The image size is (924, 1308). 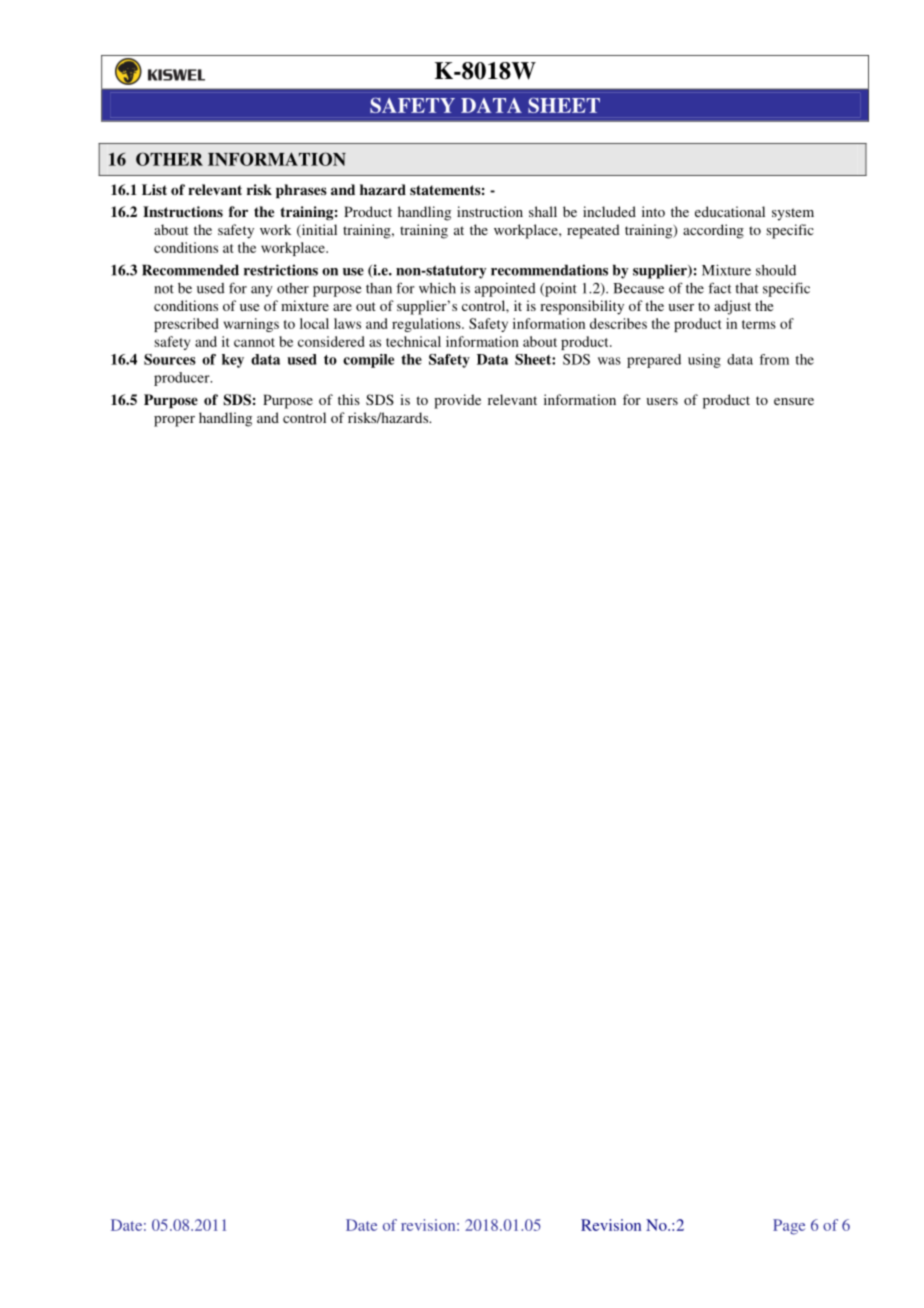 What do you see at coordinates (174, 421) in the screenshot?
I see `proper` at bounding box center [174, 421].
